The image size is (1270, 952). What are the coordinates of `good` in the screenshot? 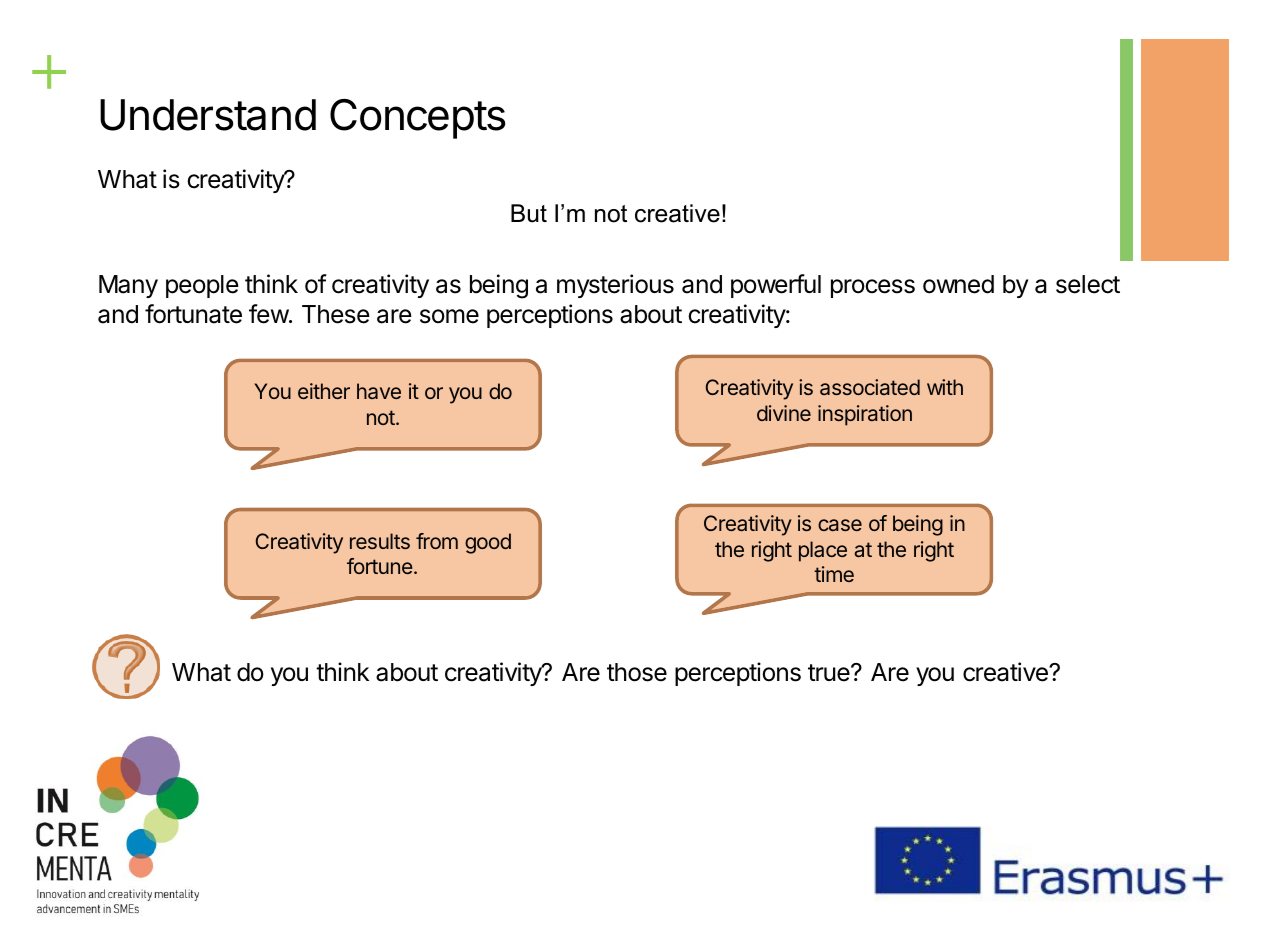 It's located at (488, 543).
